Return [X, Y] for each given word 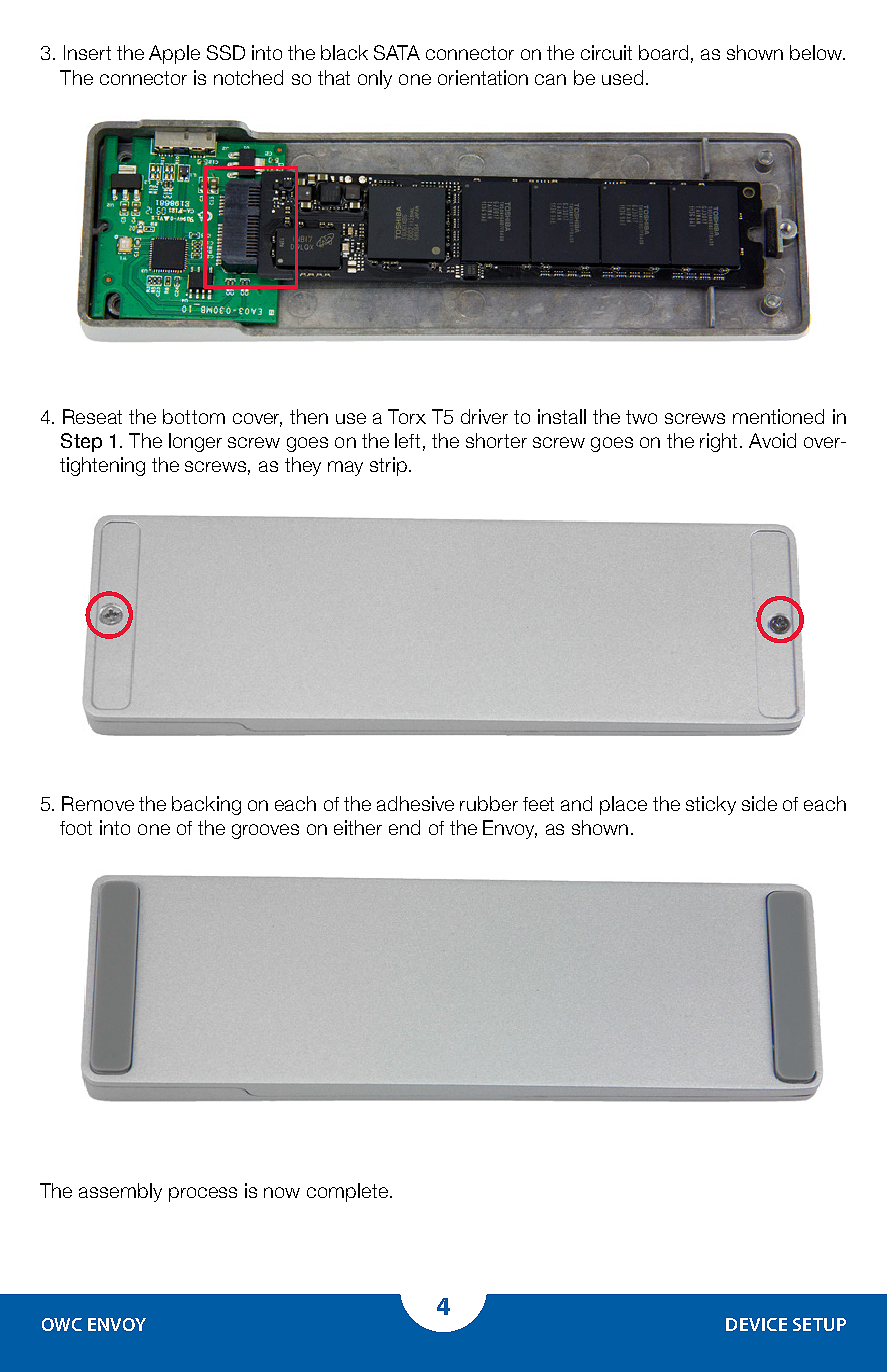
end [404, 827]
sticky [711, 805]
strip [388, 466]
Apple [174, 54]
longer [195, 442]
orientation [483, 77]
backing [206, 805]
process [203, 1194]
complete [347, 1192]
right [718, 442]
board [663, 52]
